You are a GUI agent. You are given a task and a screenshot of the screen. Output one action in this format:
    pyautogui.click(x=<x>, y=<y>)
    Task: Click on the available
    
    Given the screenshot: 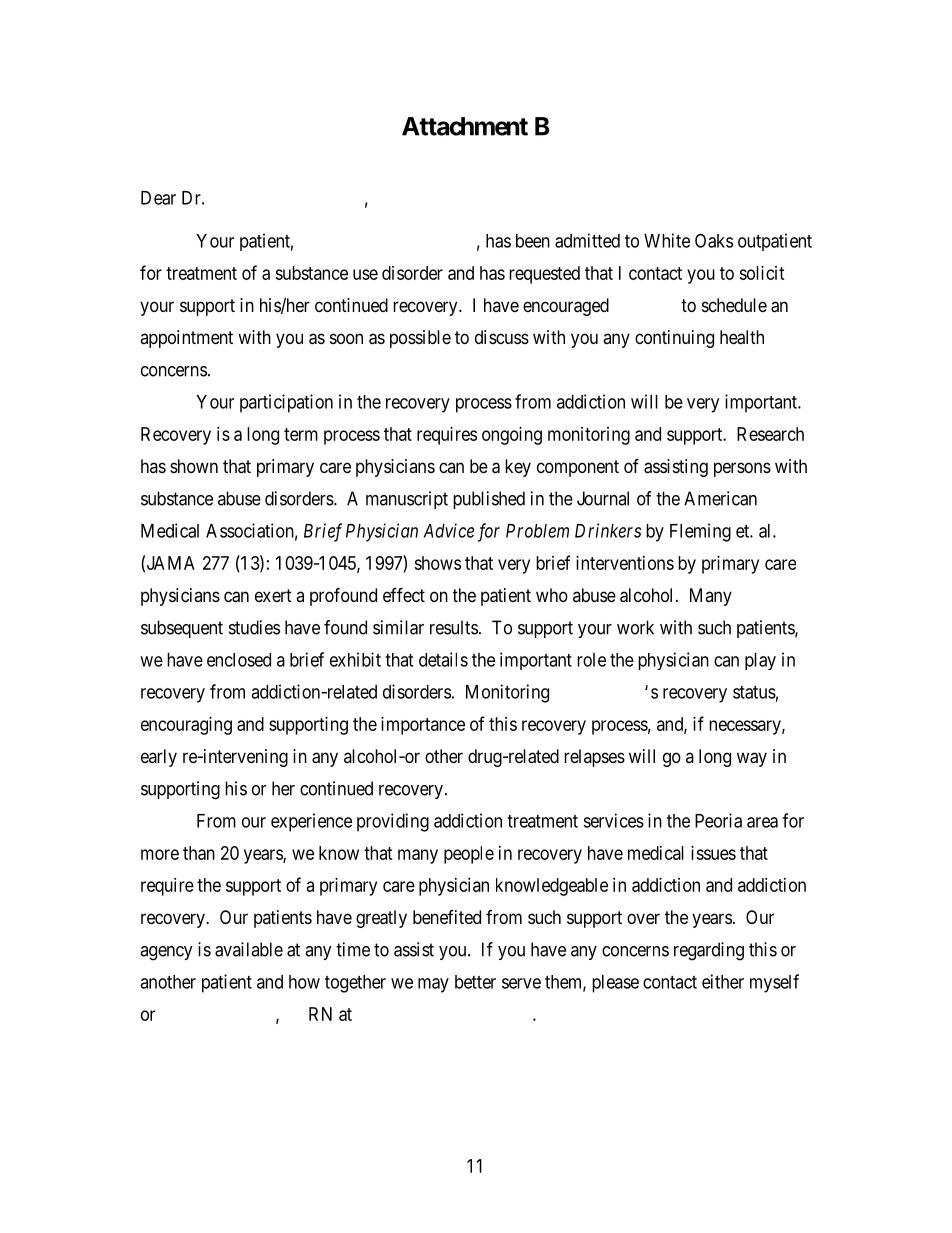 What is the action you would take?
    pyautogui.click(x=249, y=949)
